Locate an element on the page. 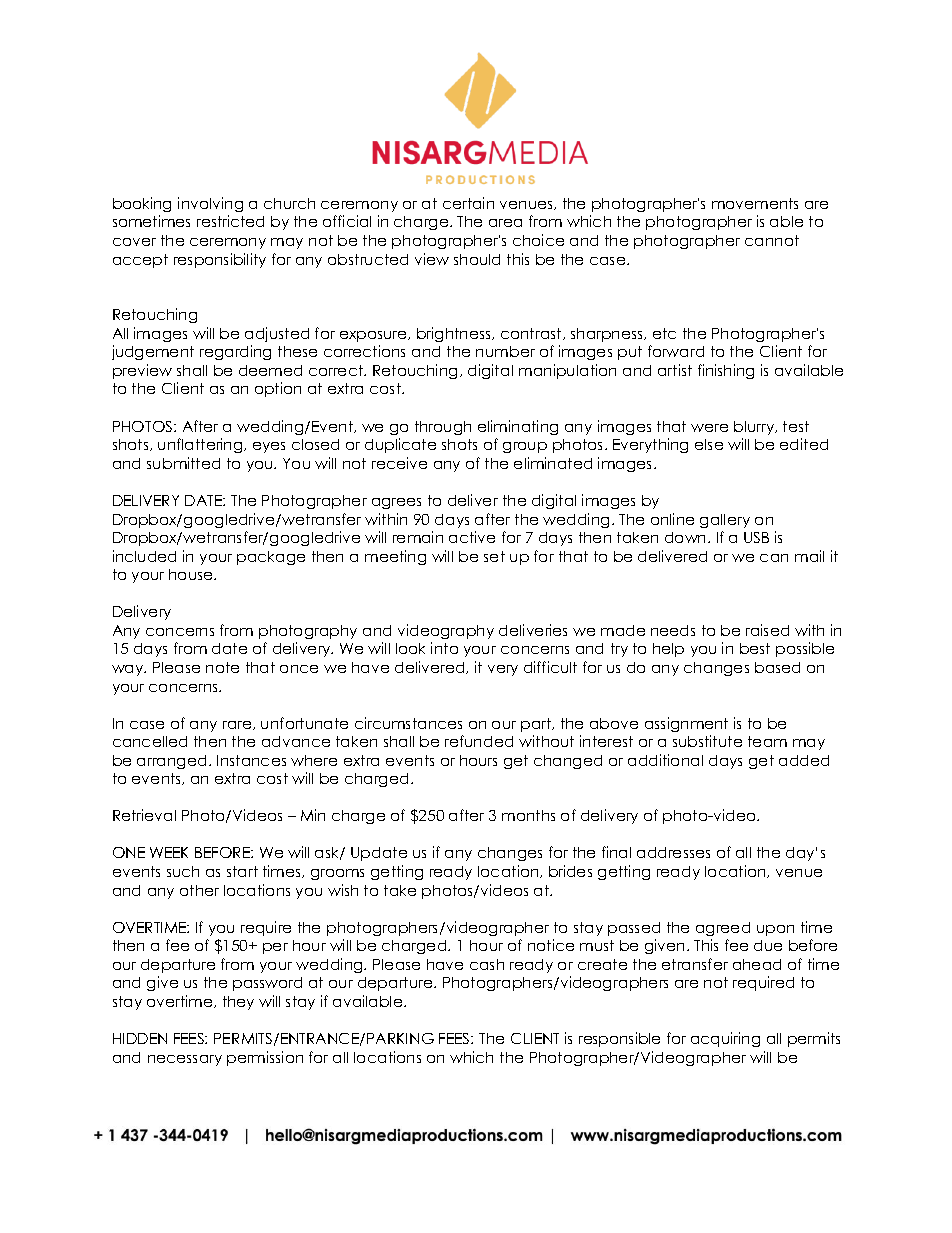  arranged is located at coordinates (171, 762).
